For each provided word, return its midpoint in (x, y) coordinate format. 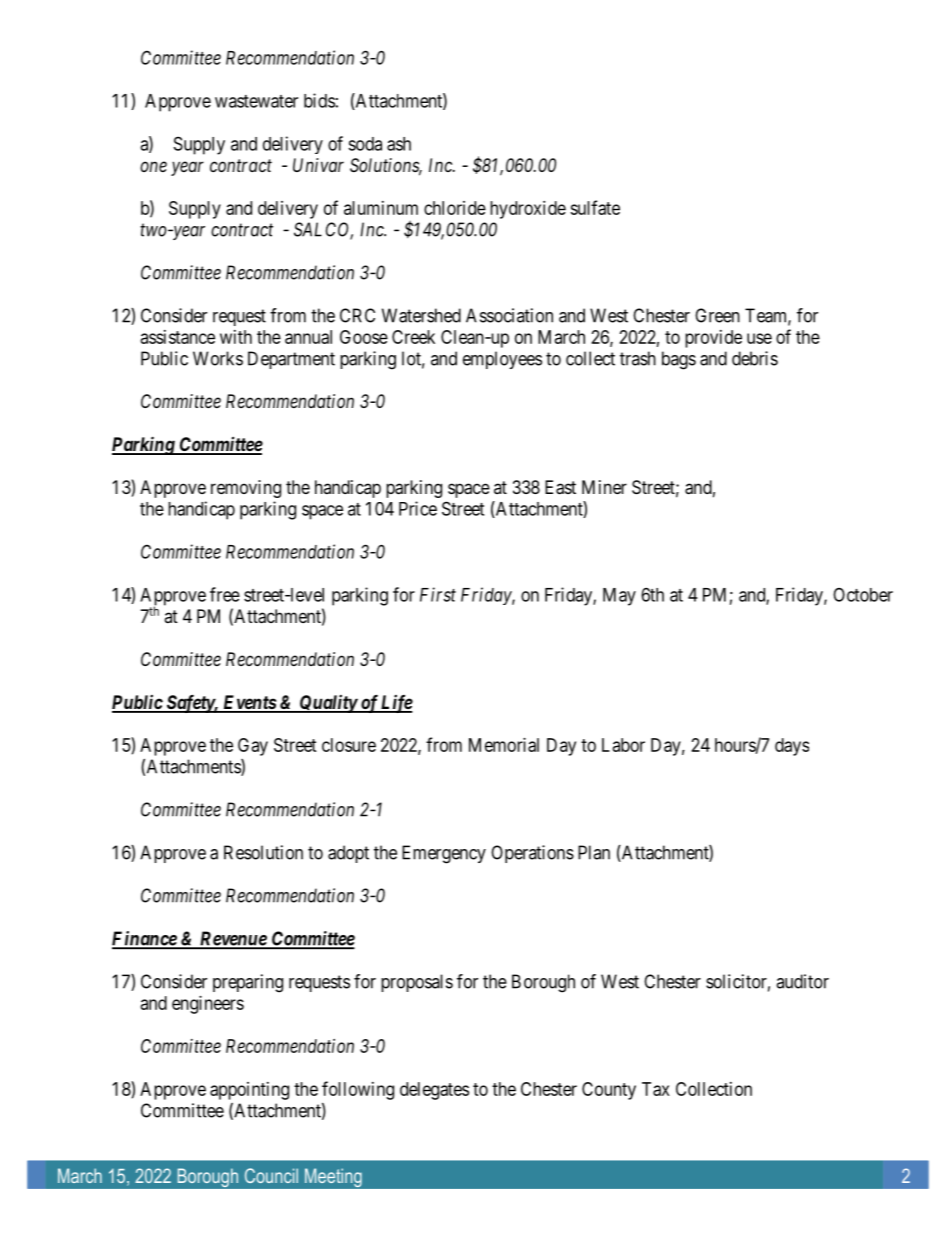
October (863, 595)
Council (271, 1175)
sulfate (595, 207)
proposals (417, 983)
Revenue (232, 939)
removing (246, 489)
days (792, 747)
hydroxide (528, 210)
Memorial (504, 745)
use (759, 338)
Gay (253, 747)
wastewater (256, 101)
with (236, 337)
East (560, 487)
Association (509, 315)
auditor (802, 981)
